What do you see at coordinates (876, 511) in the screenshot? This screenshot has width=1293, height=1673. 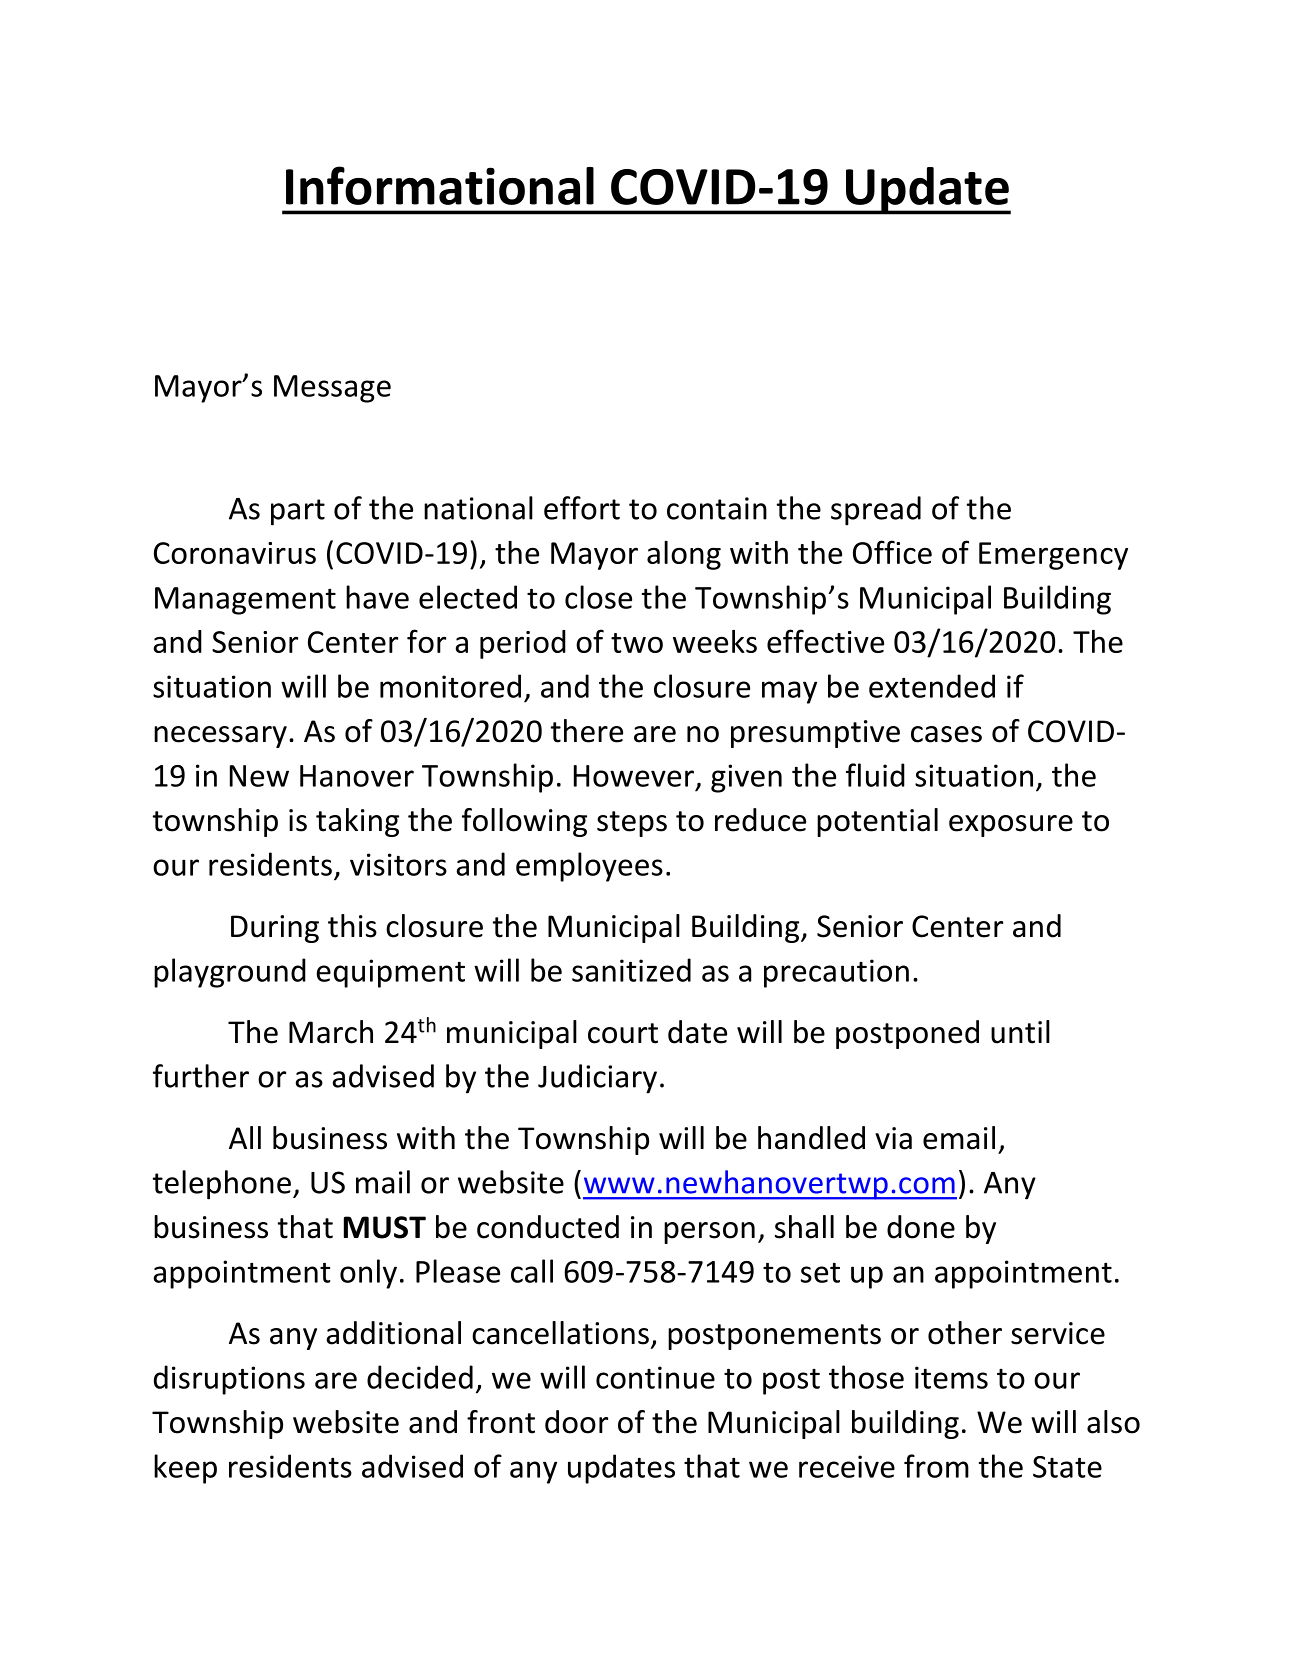 I see `spread` at bounding box center [876, 511].
